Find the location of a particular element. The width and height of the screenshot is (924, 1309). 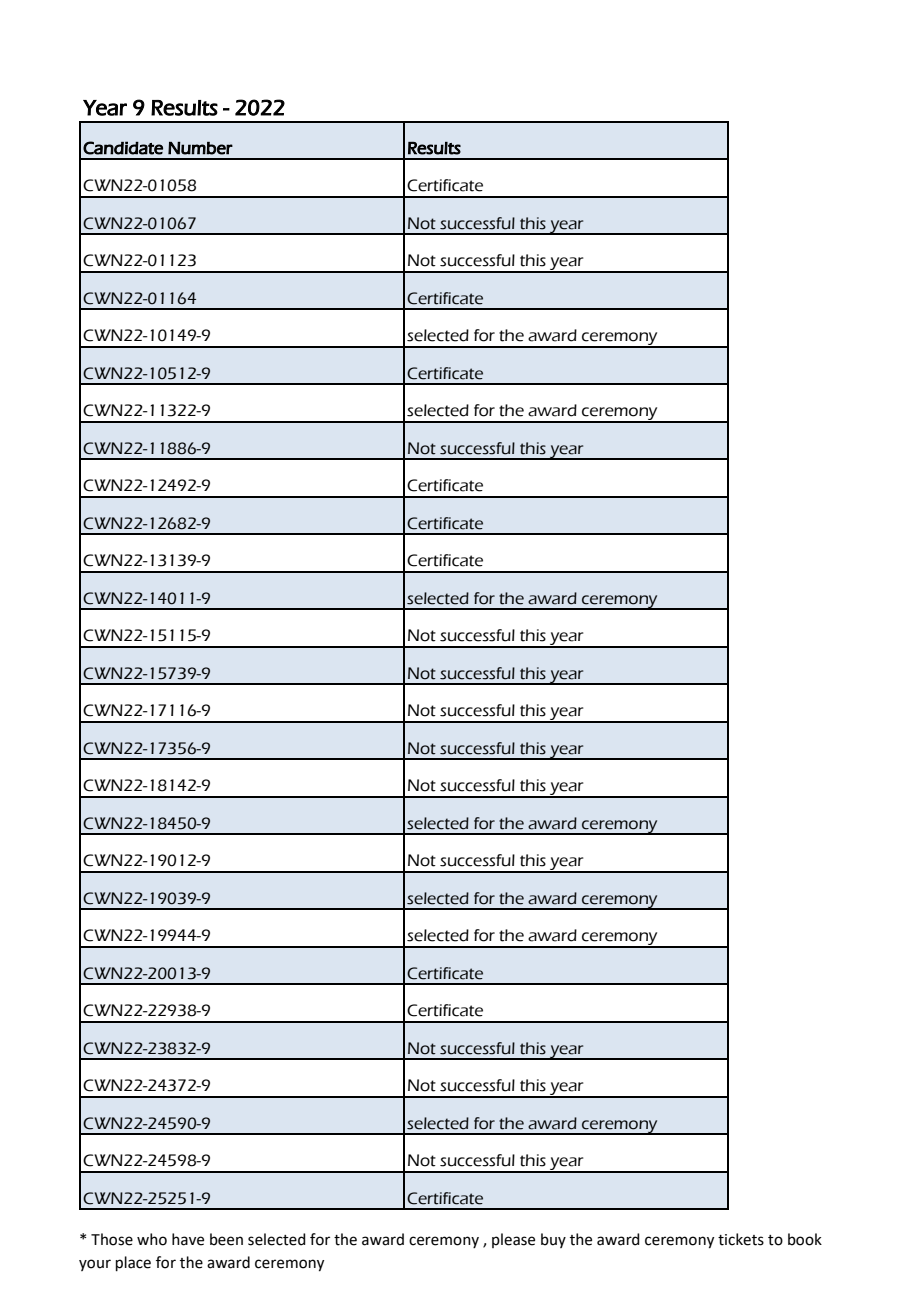

Candidate is located at coordinates (123, 148).
